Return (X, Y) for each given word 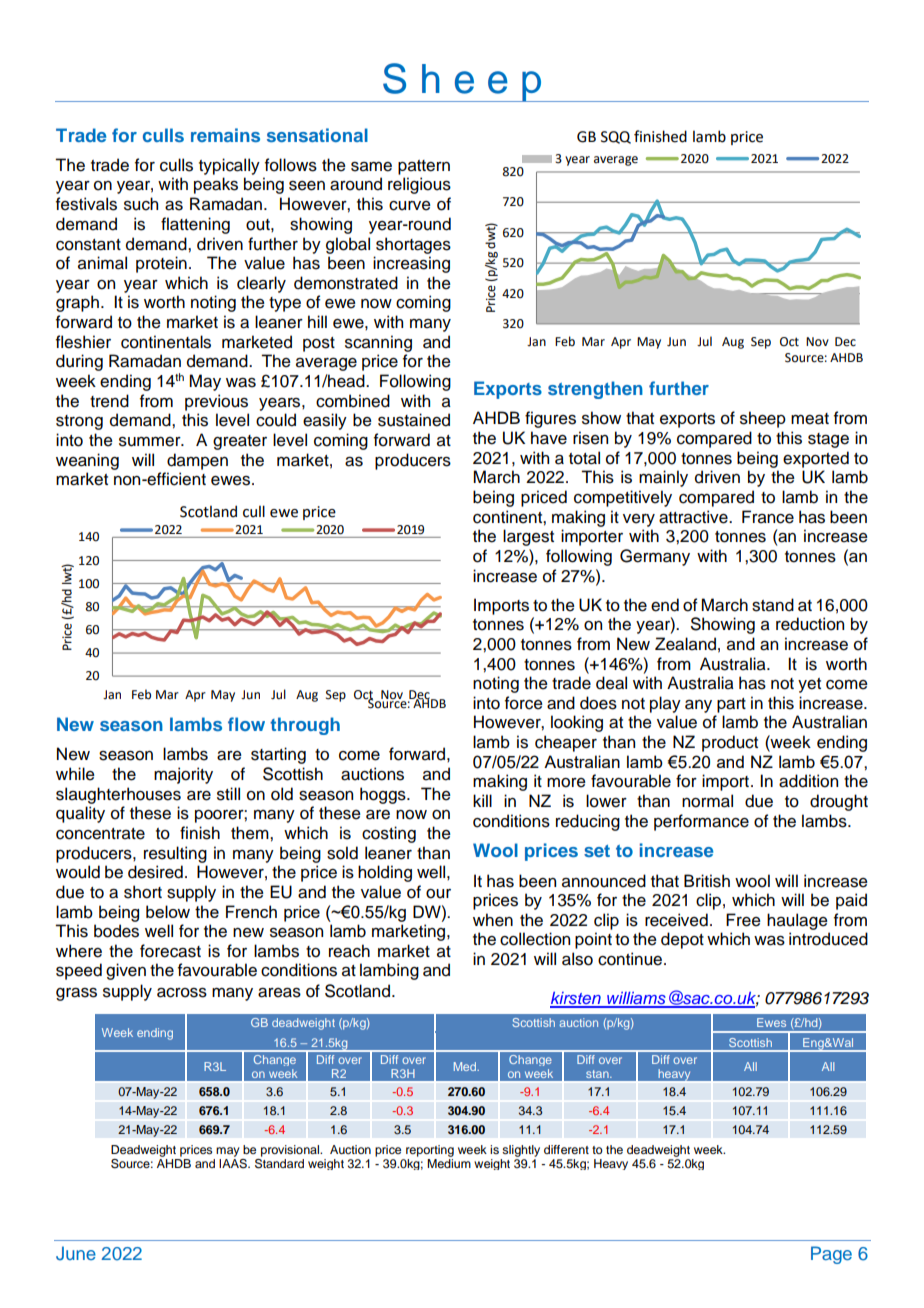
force (524, 703)
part (731, 705)
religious (419, 185)
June (76, 1253)
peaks (216, 185)
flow (246, 724)
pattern (424, 167)
